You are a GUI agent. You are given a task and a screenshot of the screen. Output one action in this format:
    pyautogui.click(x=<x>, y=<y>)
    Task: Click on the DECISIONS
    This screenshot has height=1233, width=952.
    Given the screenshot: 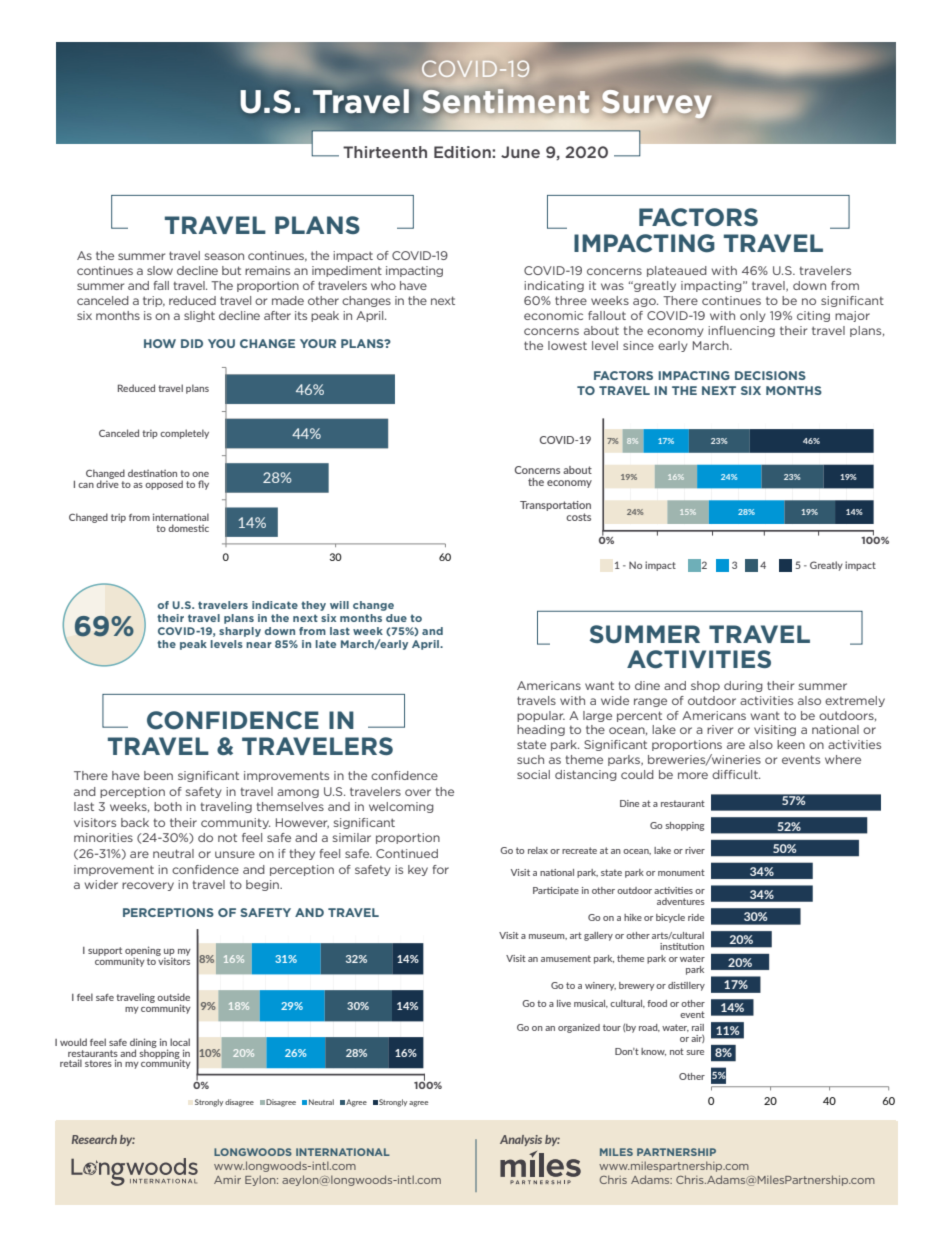 What is the action you would take?
    pyautogui.click(x=770, y=375)
